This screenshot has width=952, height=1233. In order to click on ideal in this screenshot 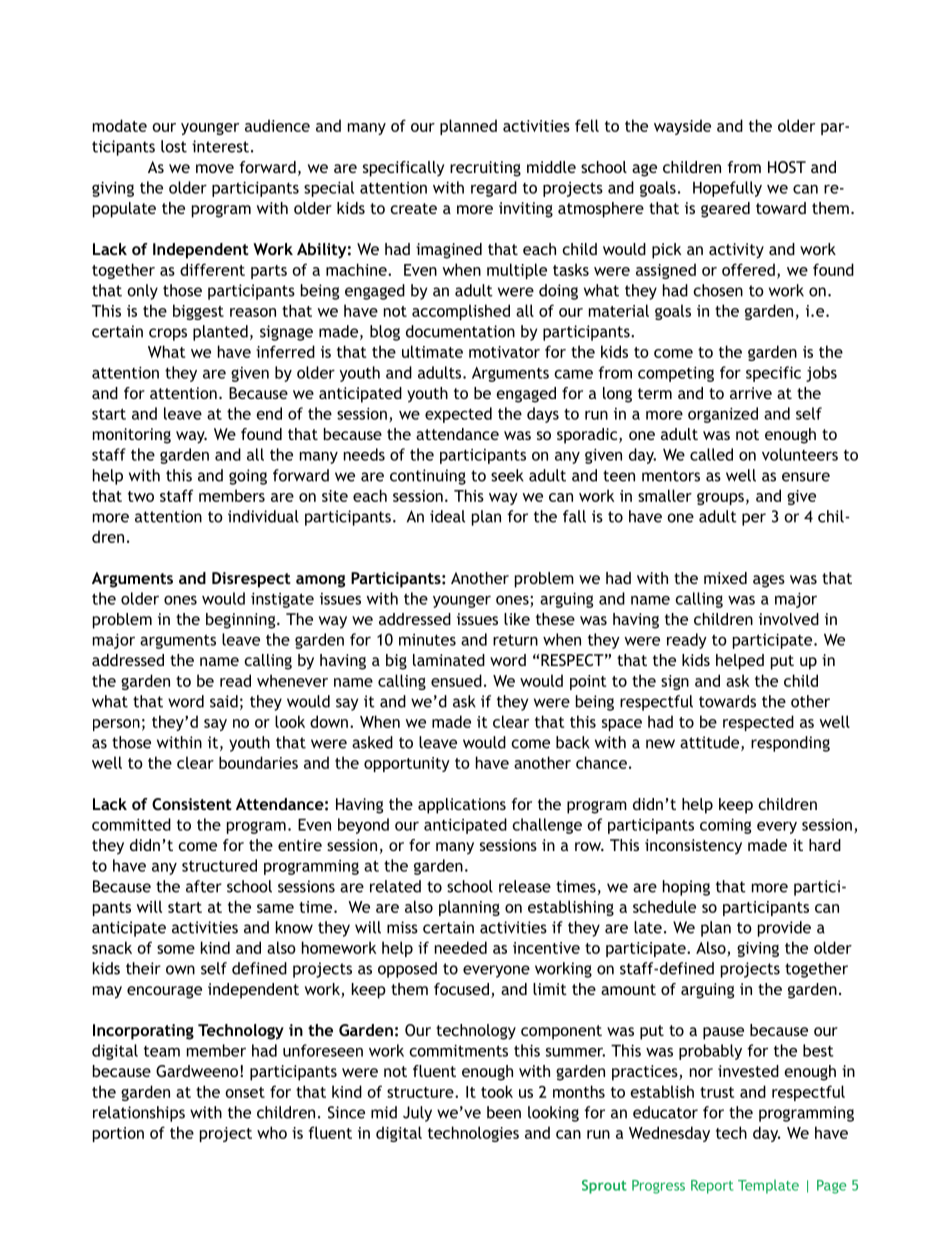, I will do `click(447, 516)`.
